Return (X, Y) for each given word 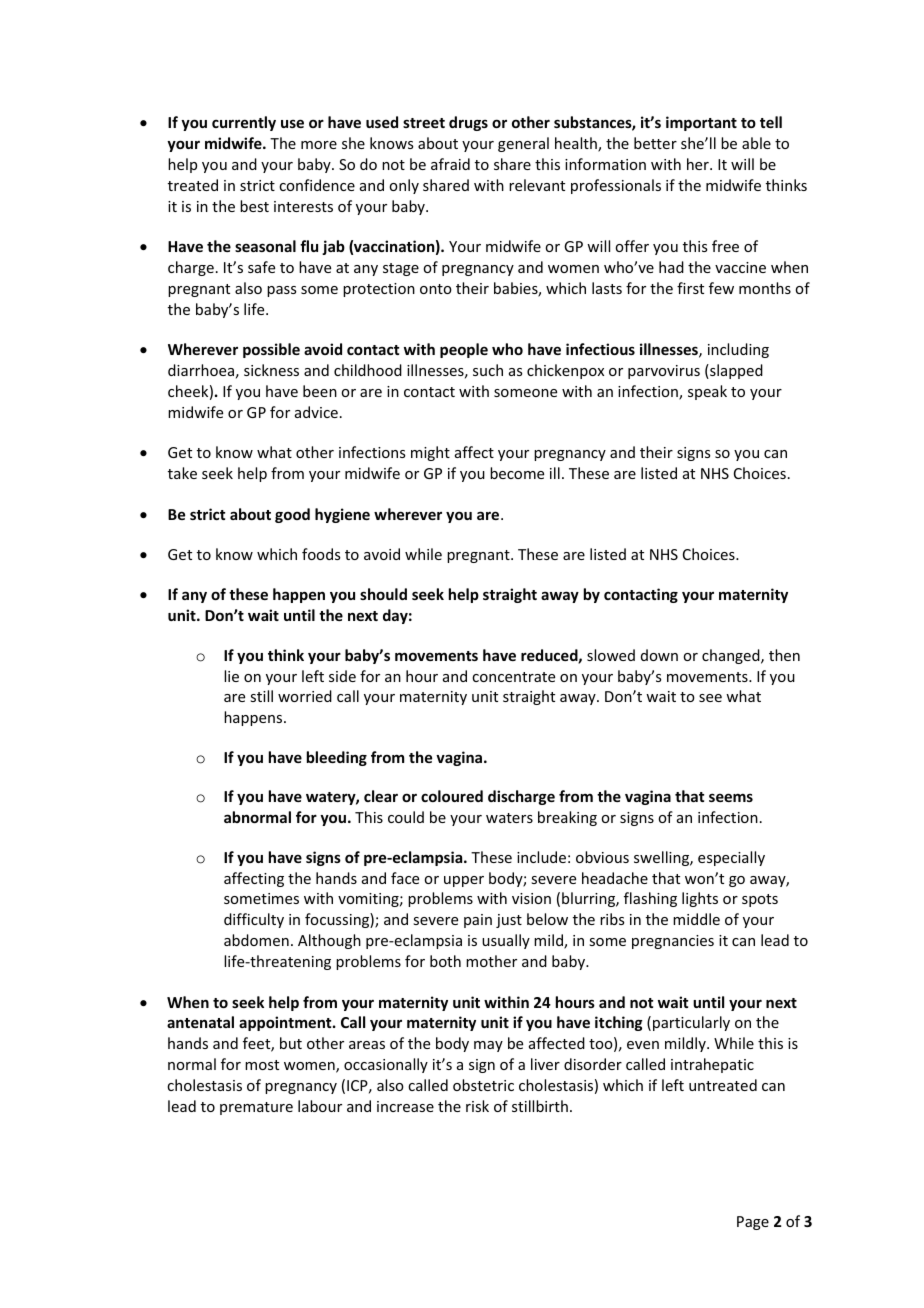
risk (477, 1106)
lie (231, 676)
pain (478, 921)
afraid (450, 164)
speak (707, 392)
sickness (271, 370)
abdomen (256, 940)
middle (696, 919)
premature (256, 1108)
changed (732, 656)
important (701, 123)
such (488, 370)
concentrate (513, 677)
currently (244, 123)
